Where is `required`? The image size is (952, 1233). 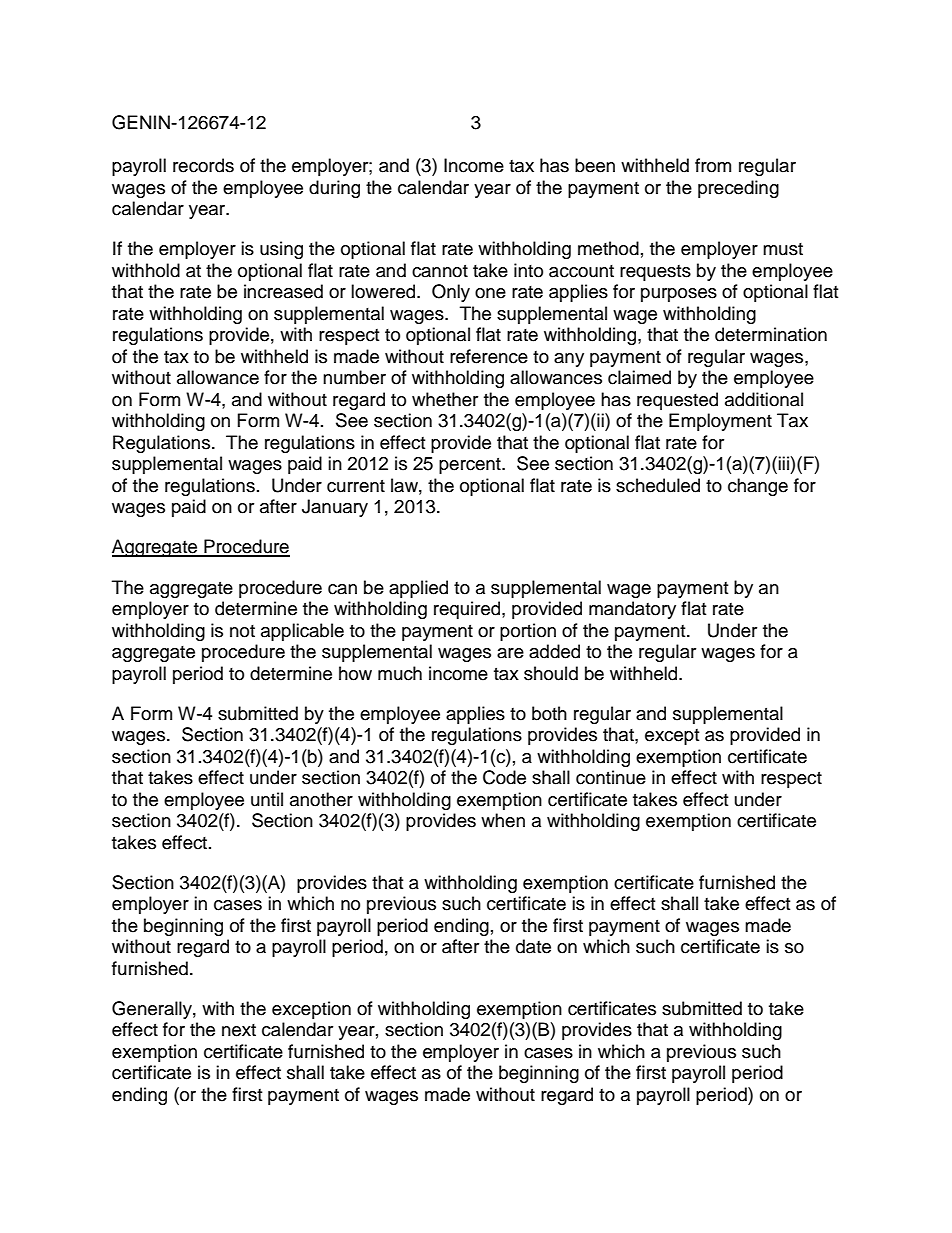
required is located at coordinates (467, 610).
